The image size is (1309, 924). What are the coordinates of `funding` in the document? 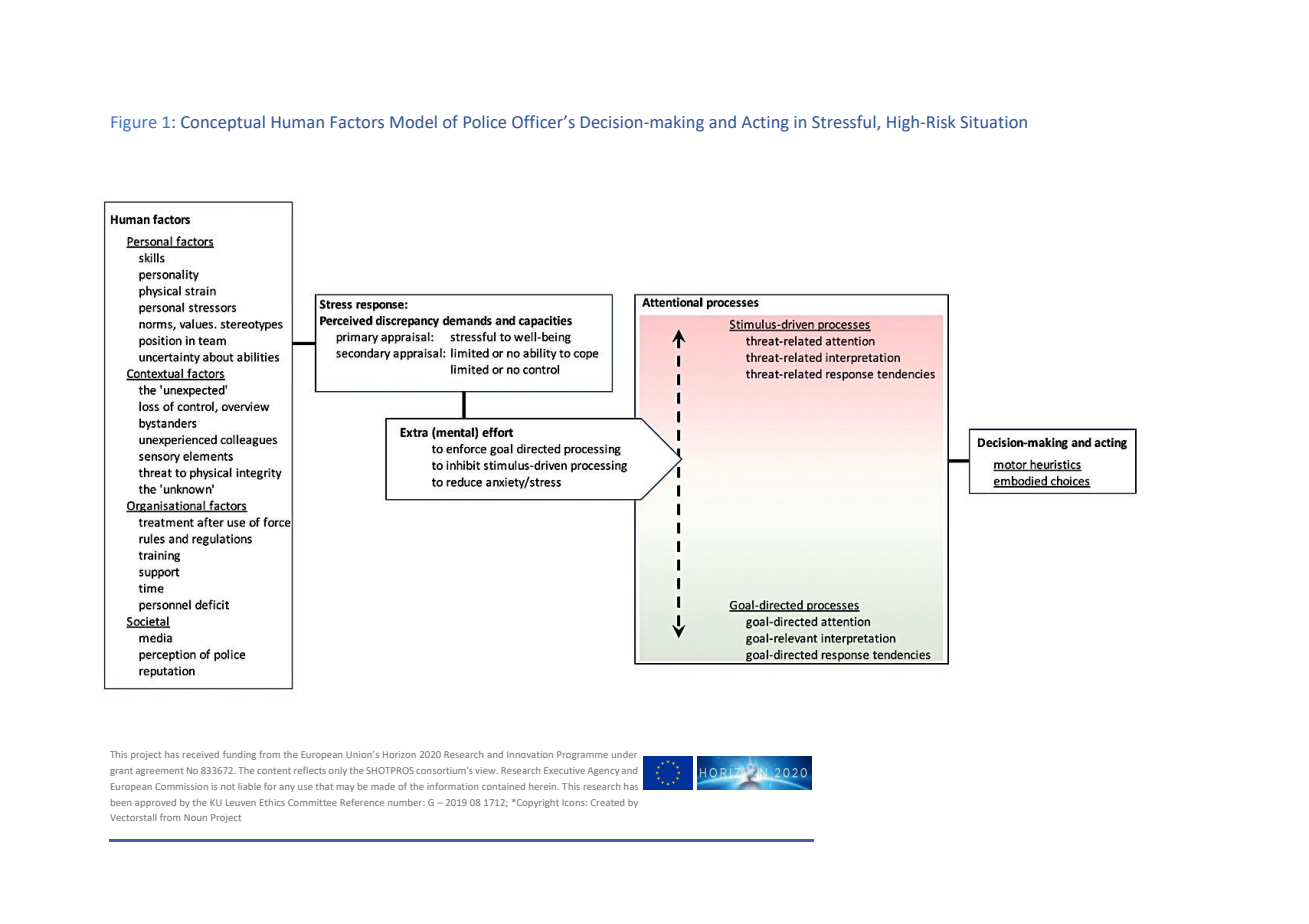 It's located at (239, 755).
